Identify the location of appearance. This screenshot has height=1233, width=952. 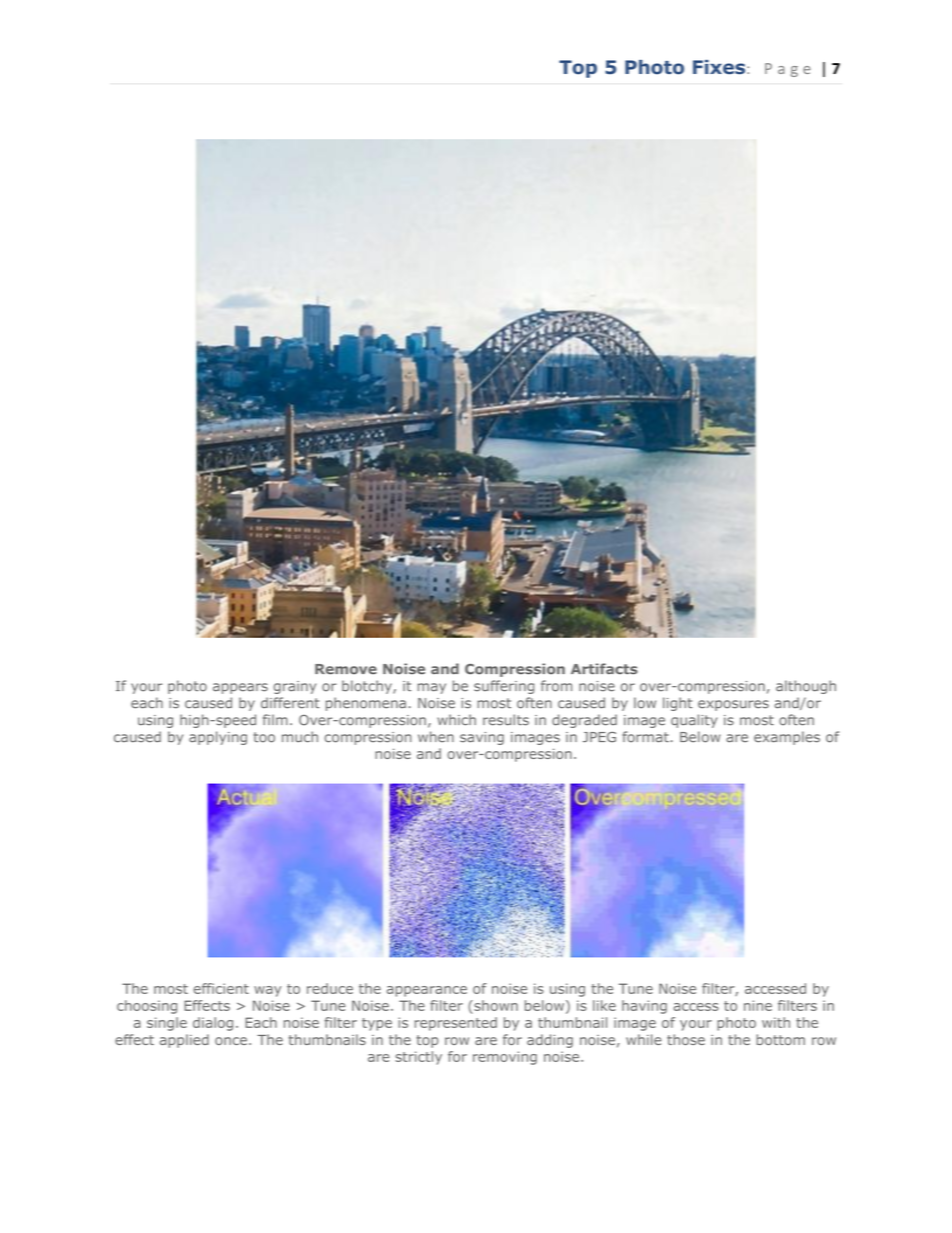
(427, 991).
